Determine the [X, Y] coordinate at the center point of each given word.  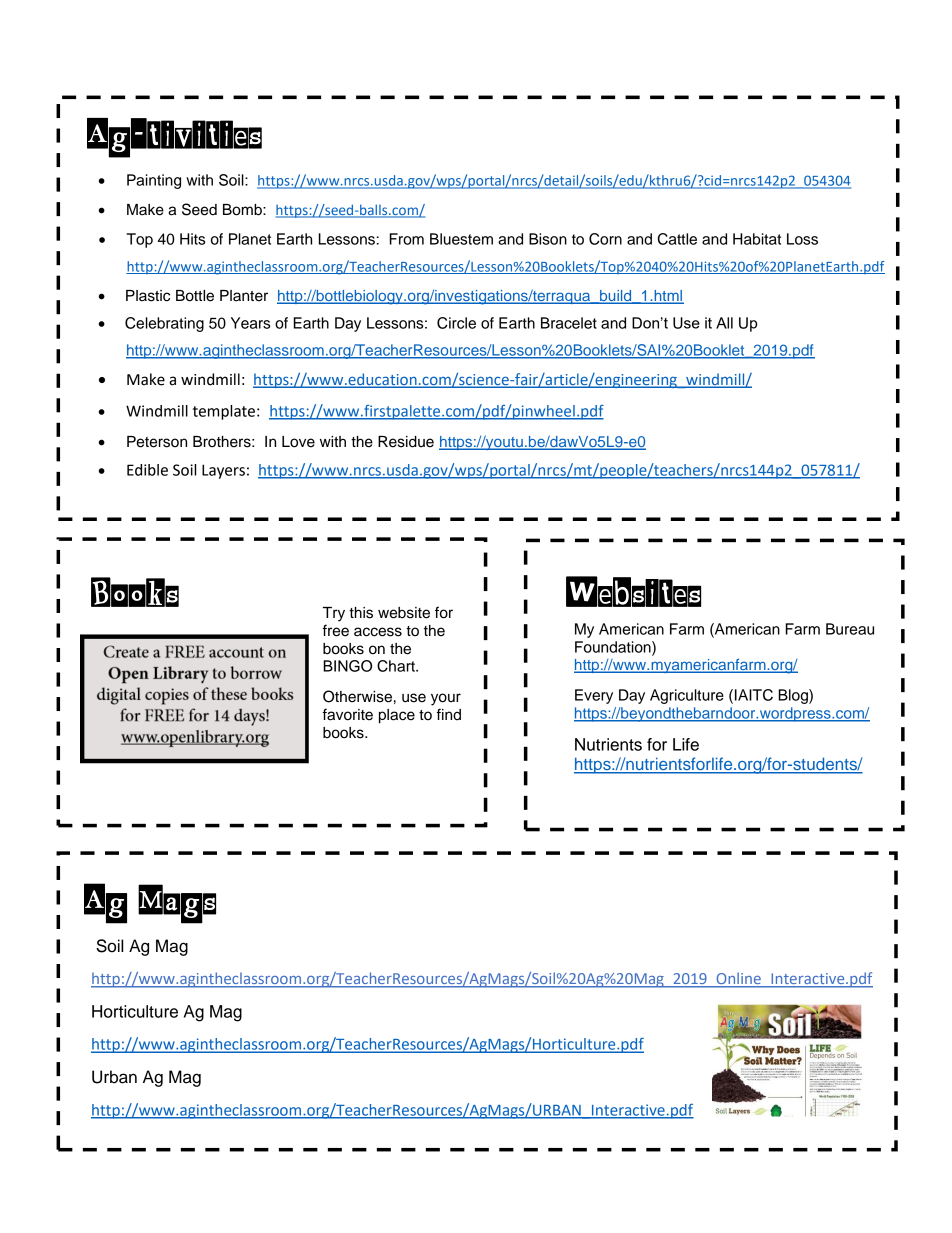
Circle [456, 323]
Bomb [243, 210]
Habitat [757, 239]
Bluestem [461, 239]
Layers [223, 471]
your [446, 699]
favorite [348, 714]
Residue [406, 442]
